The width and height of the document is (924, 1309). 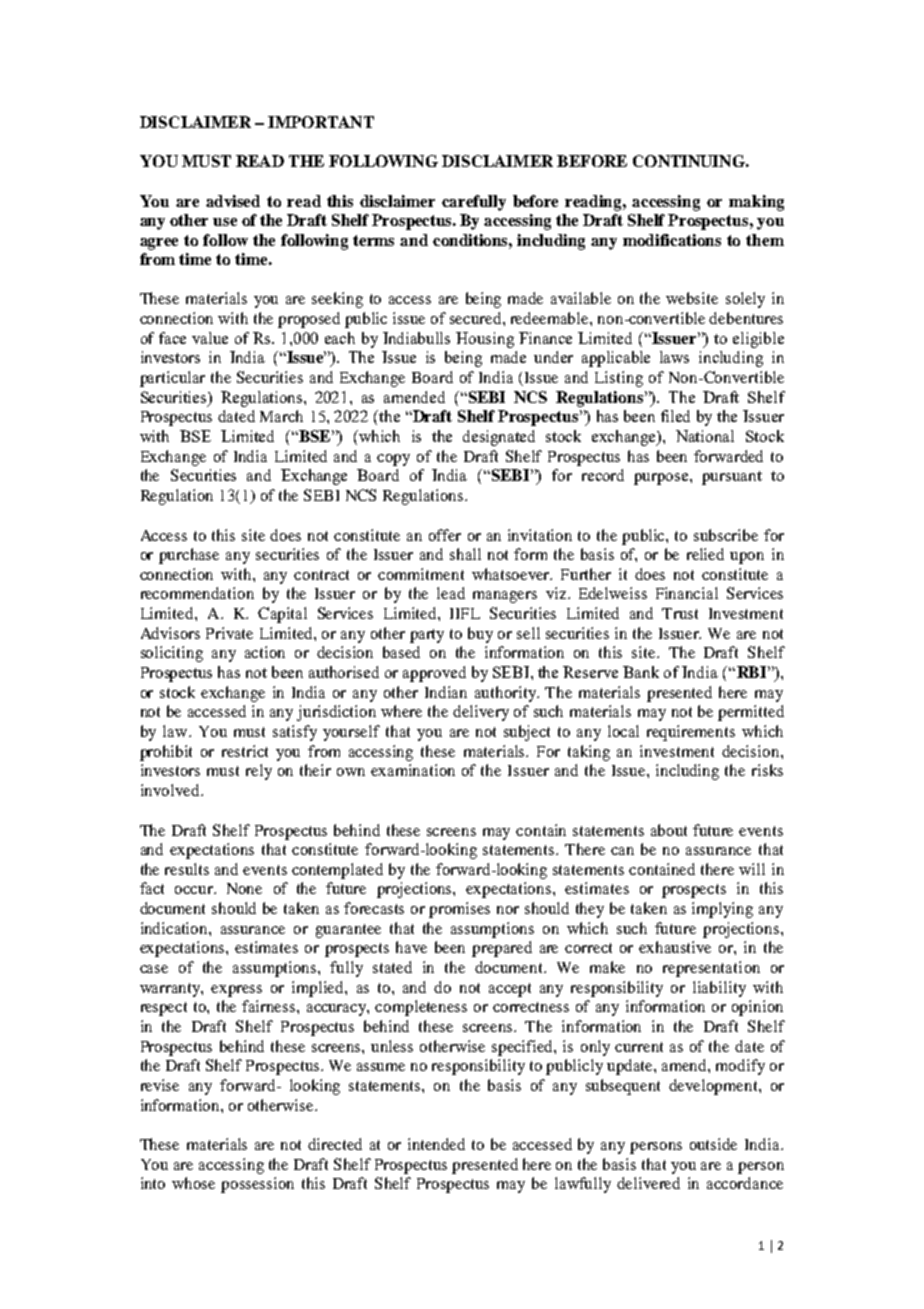 What do you see at coordinates (233, 201) in the document?
I see `advised` at bounding box center [233, 201].
